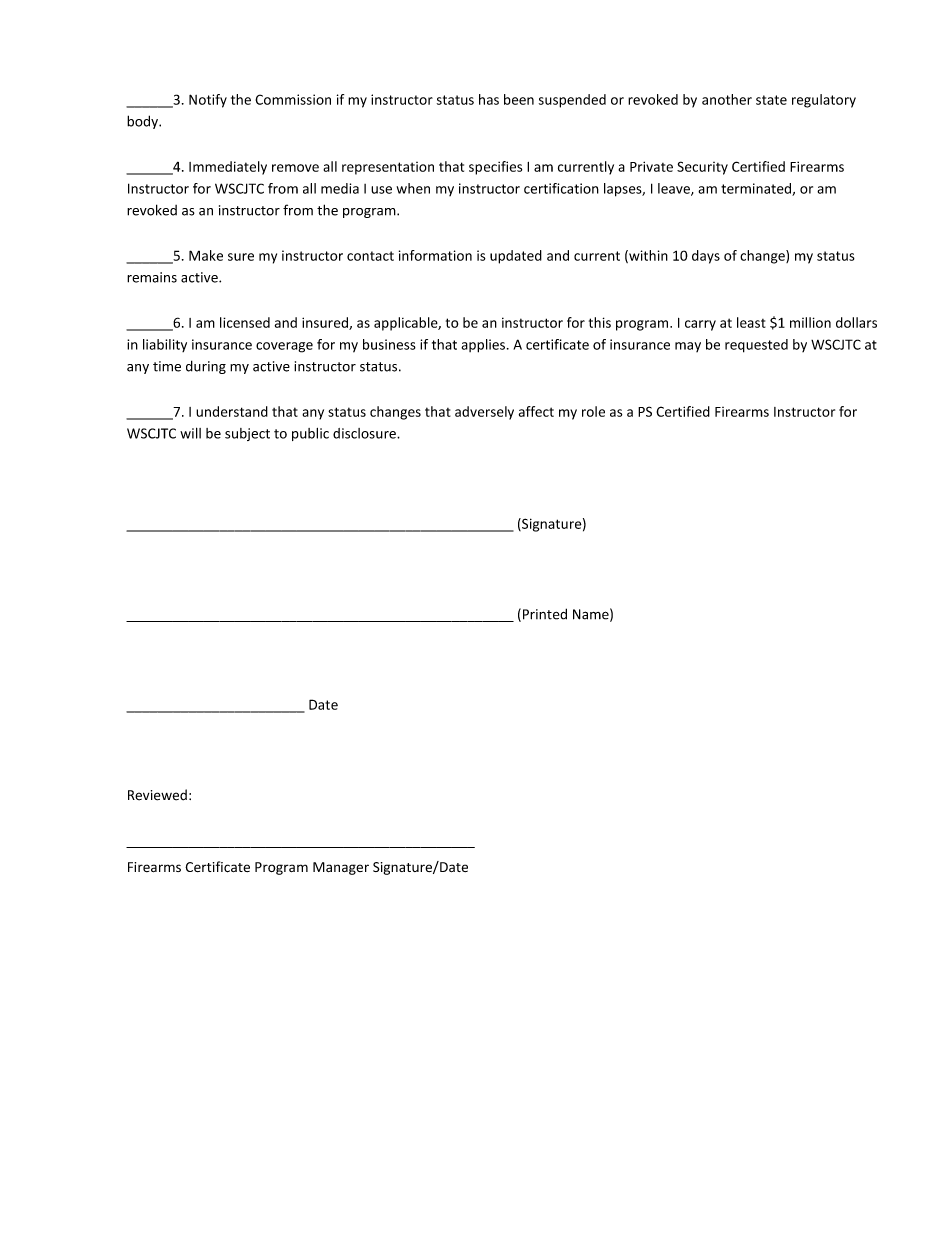 Image resolution: width=952 pixels, height=1233 pixels. I want to click on subject, so click(247, 434).
